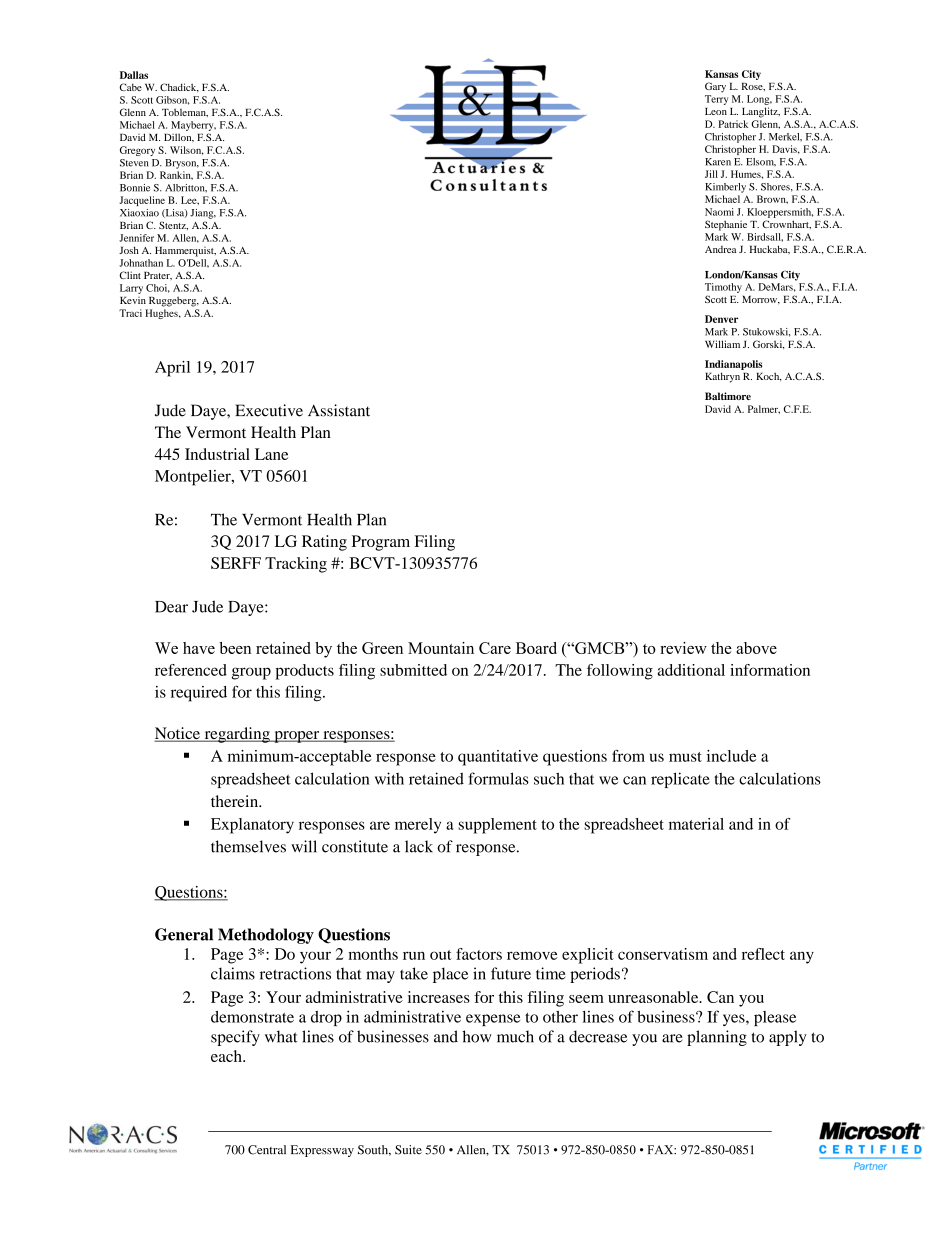  Describe the element at coordinates (217, 454) in the screenshot. I see `Industrial` at that location.
